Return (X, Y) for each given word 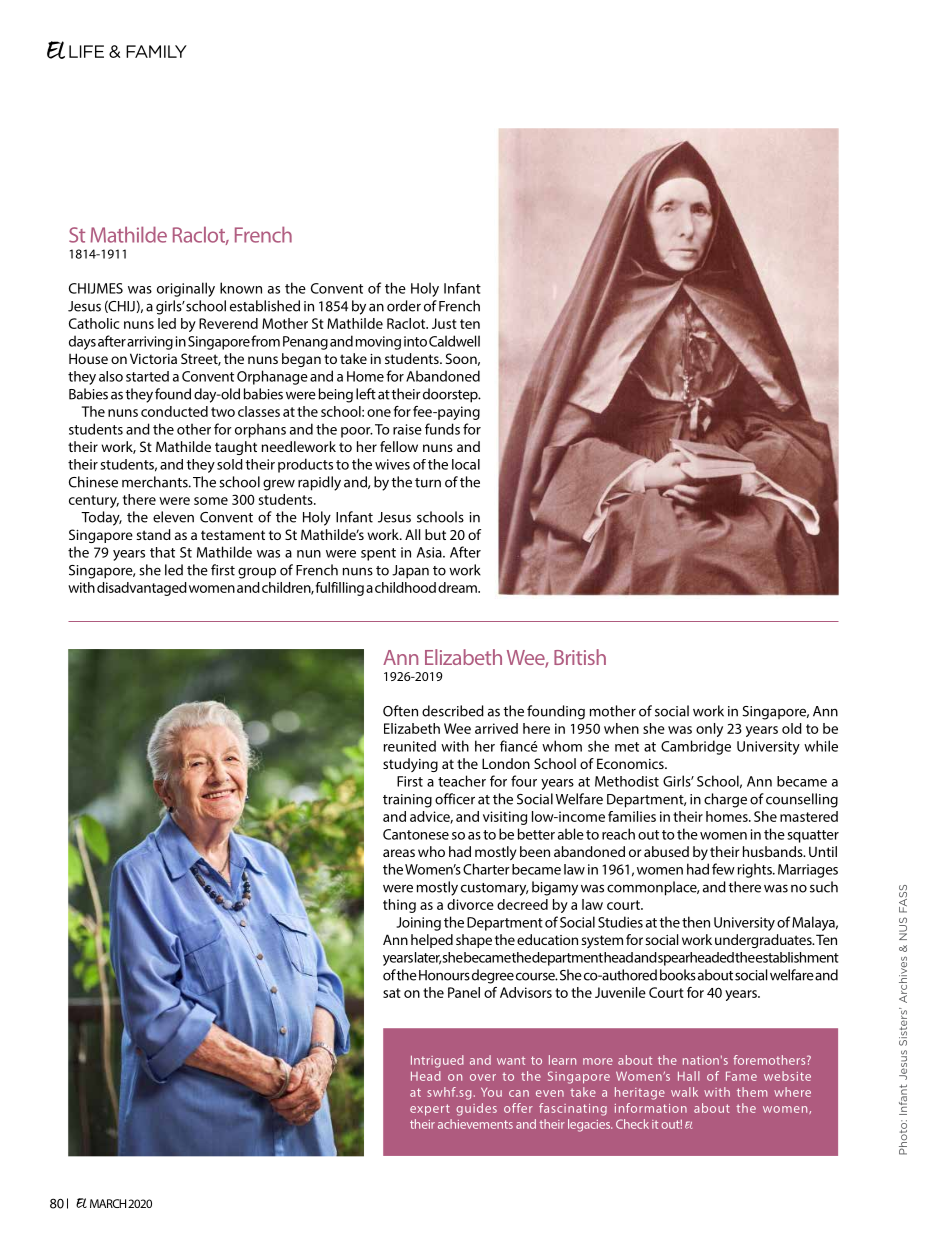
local (466, 464)
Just (444, 323)
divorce (470, 904)
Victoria (153, 358)
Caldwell (454, 341)
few (723, 869)
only (709, 730)
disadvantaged (142, 589)
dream (458, 587)
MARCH (108, 1203)
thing (399, 906)
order (404, 306)
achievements (475, 1124)
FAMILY (156, 51)
